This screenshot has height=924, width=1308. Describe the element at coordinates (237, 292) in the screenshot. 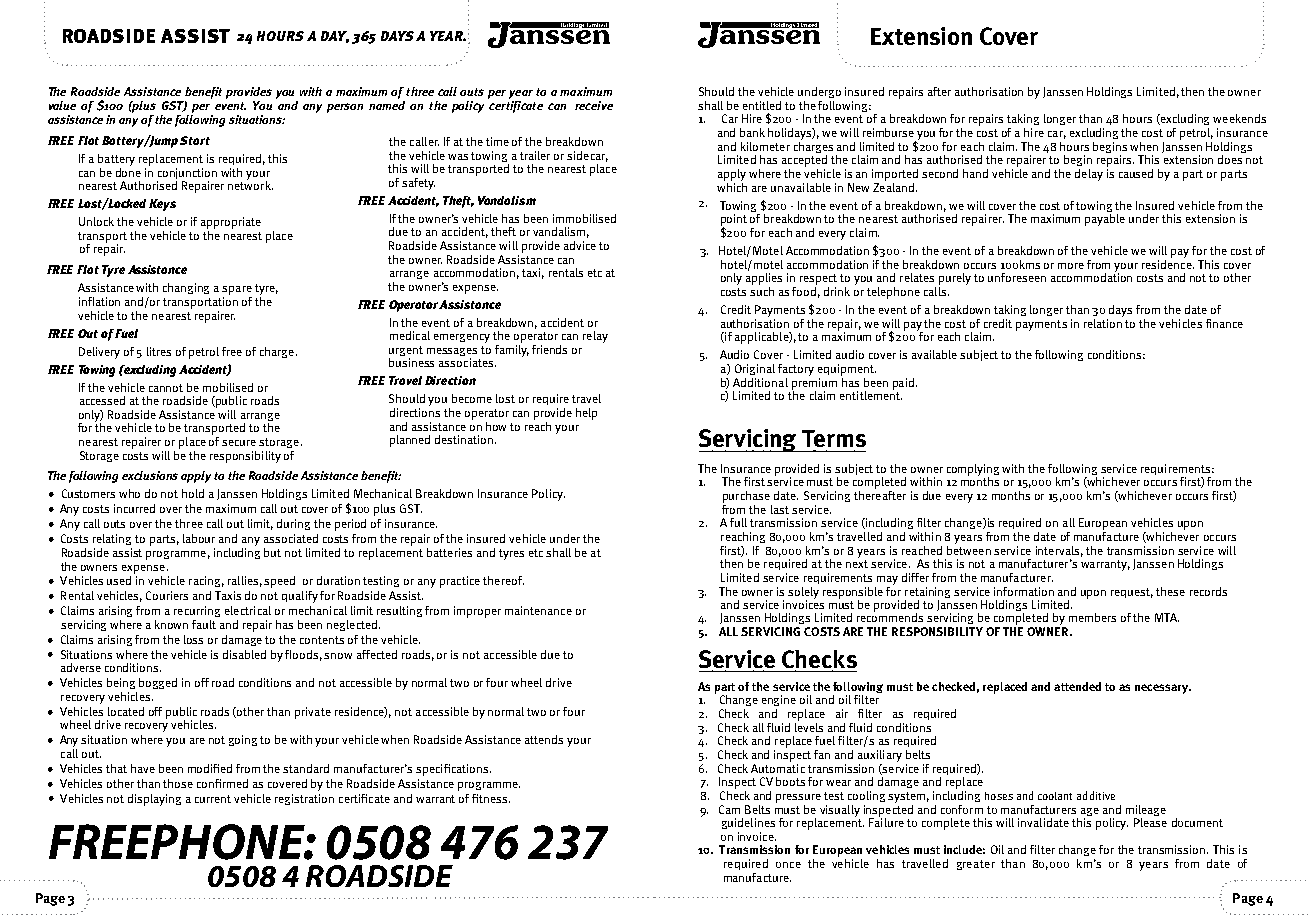

I see `spare` at that location.
